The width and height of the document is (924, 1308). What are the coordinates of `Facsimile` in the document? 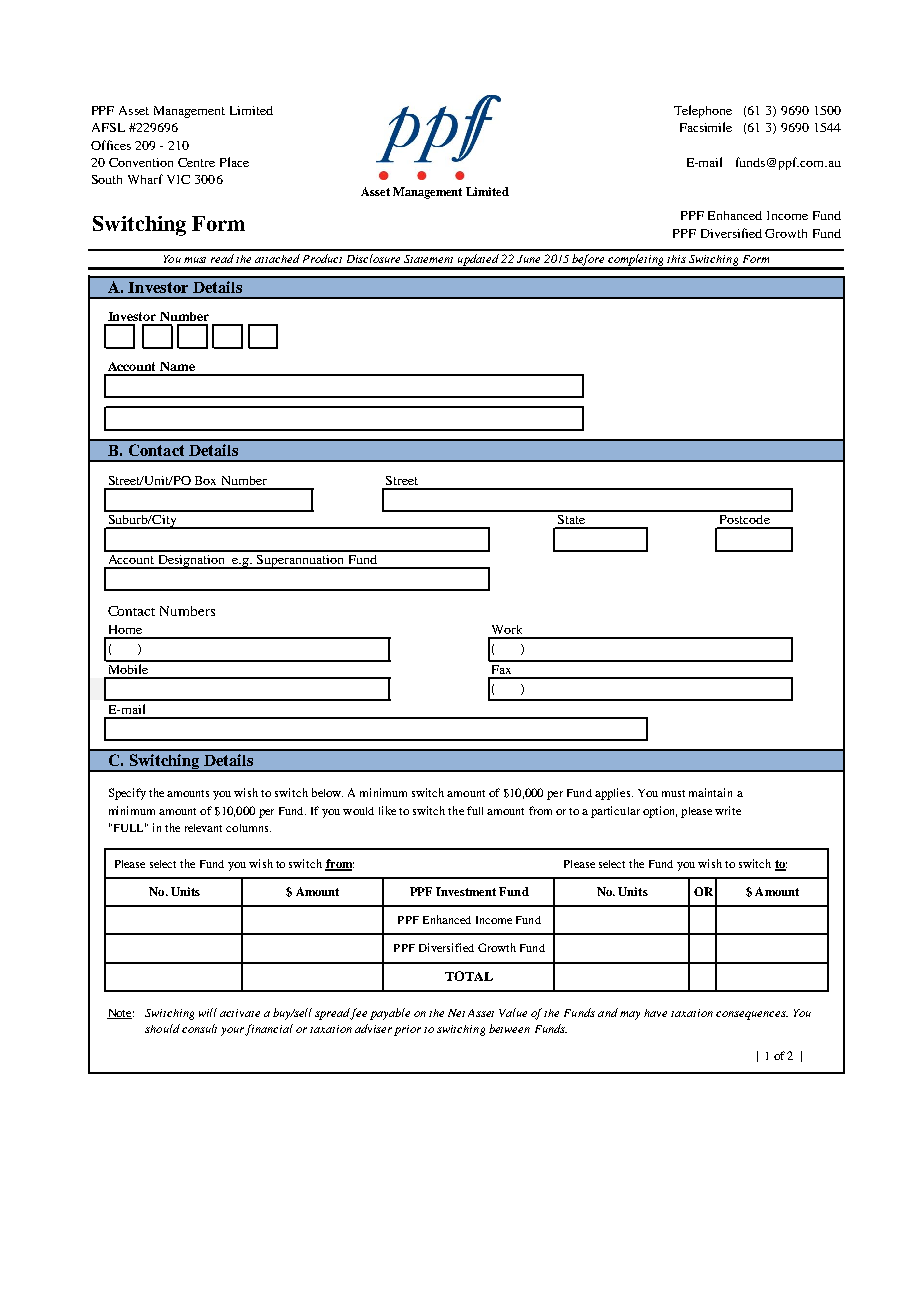 It's located at (706, 127).
